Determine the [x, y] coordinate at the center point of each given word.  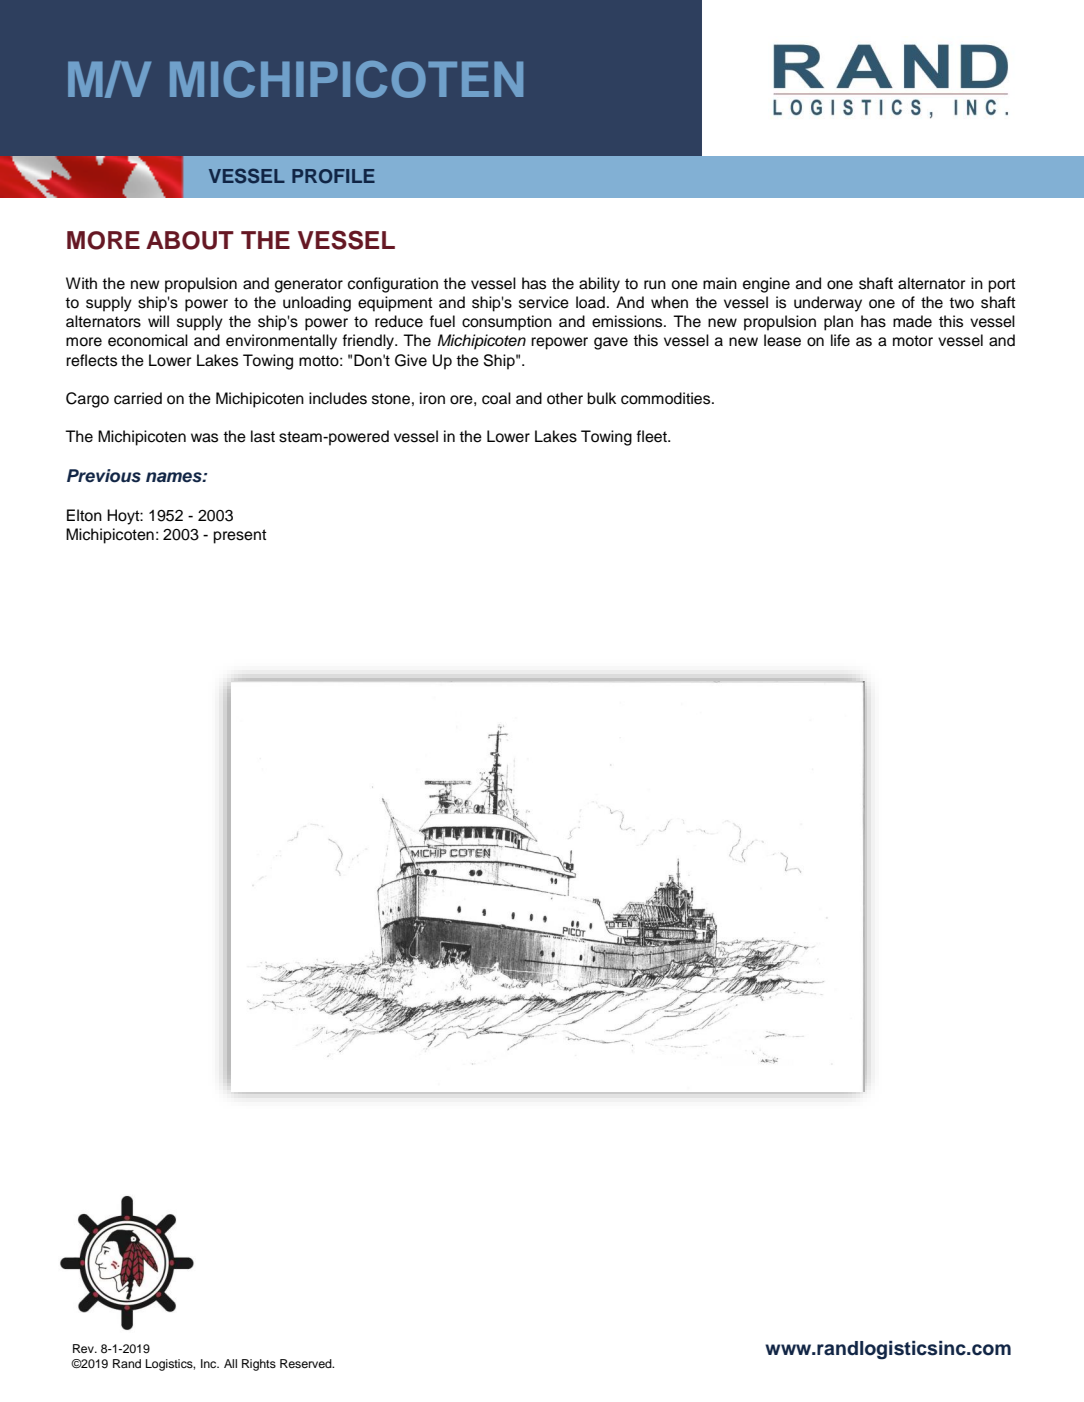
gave [611, 343]
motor [913, 341]
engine [766, 285]
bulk [601, 398]
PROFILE [333, 176]
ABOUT [190, 240]
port [1002, 285]
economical [148, 340]
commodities [667, 398]
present [240, 536]
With [81, 283]
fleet [653, 436]
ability [599, 285]
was [204, 438]
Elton [84, 515]
